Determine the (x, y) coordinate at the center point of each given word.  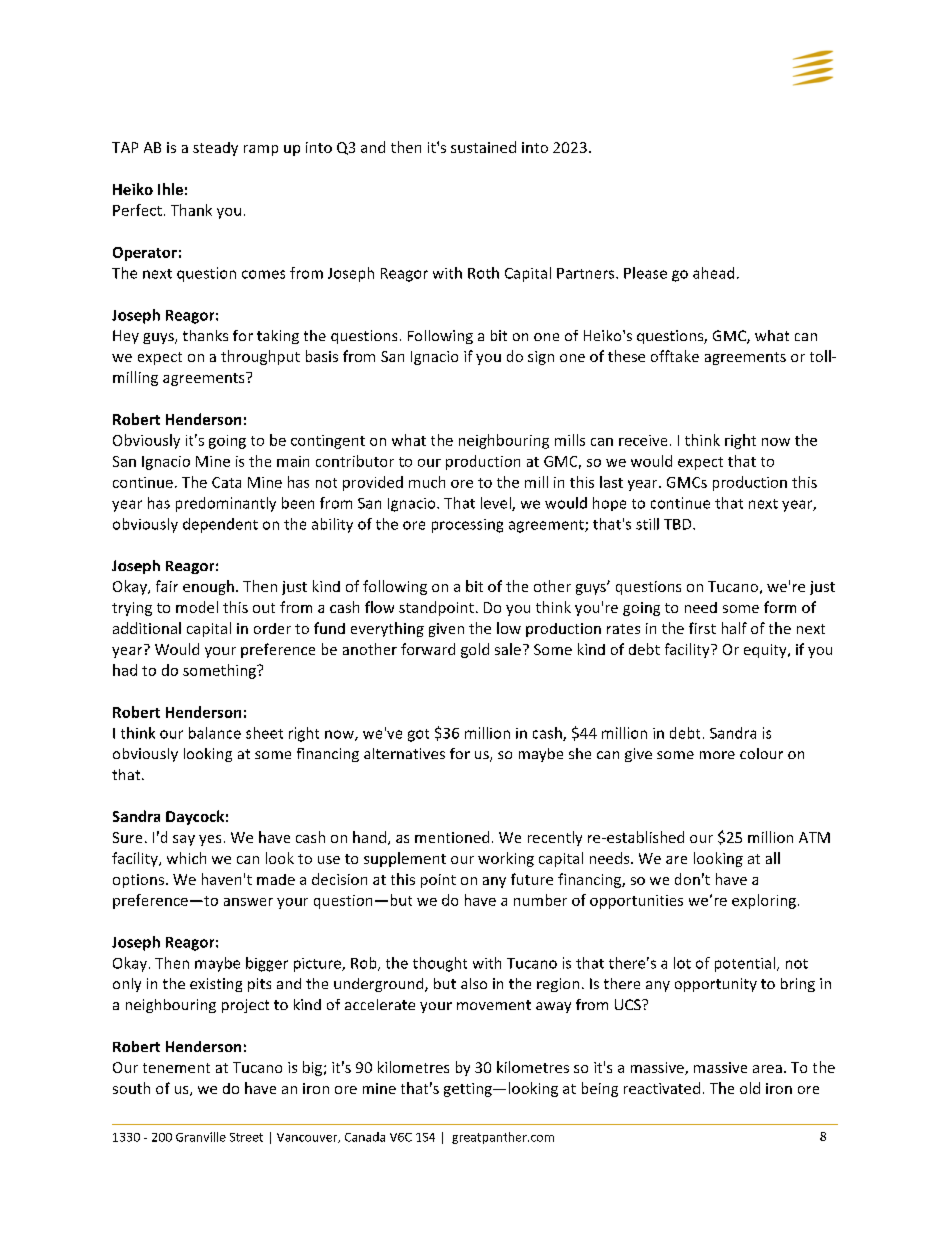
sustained (483, 147)
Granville (201, 1137)
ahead (713, 273)
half (734, 628)
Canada (365, 1137)
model (197, 607)
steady (215, 149)
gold (475, 650)
